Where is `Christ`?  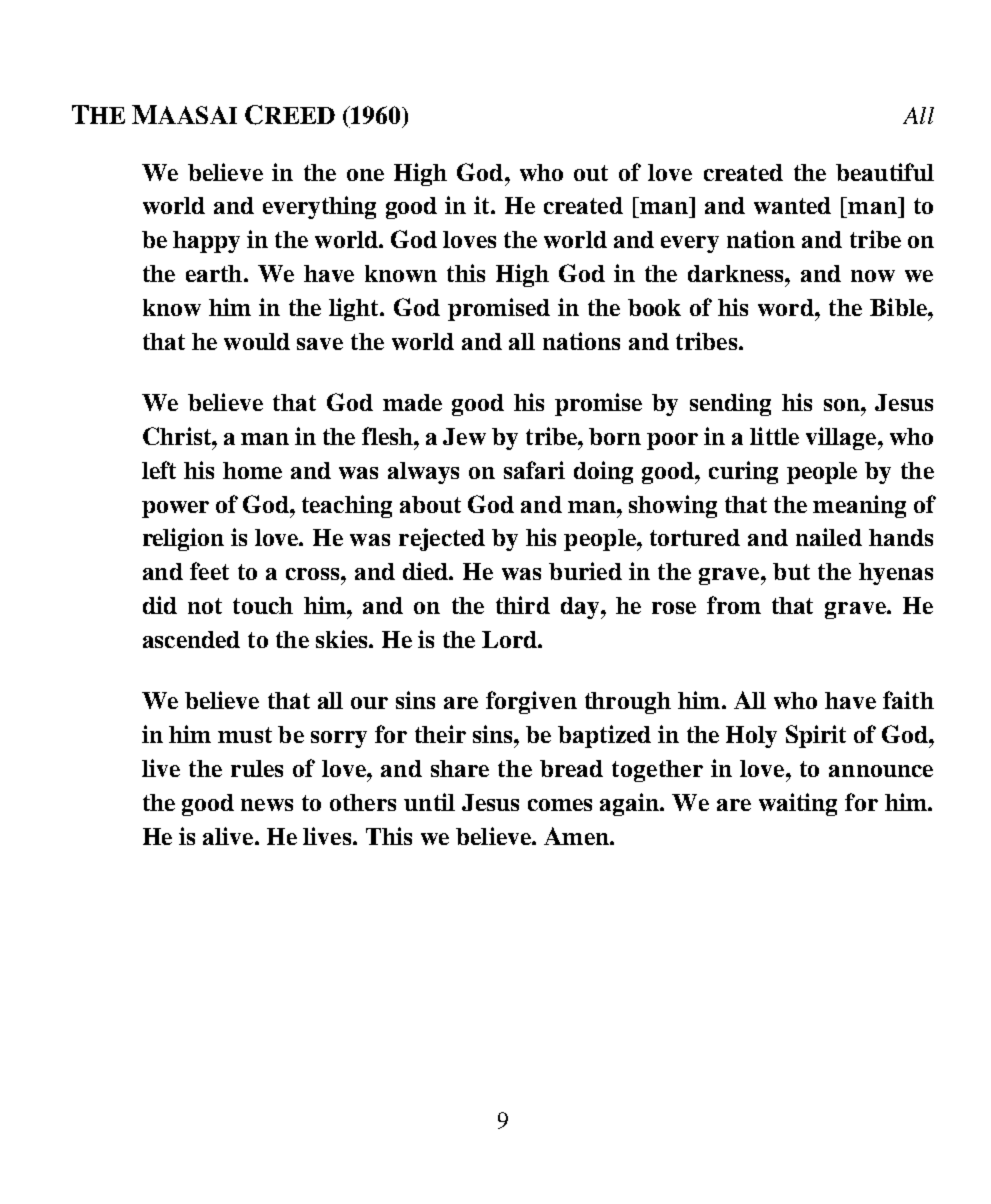 Christ is located at coordinates (178, 436).
